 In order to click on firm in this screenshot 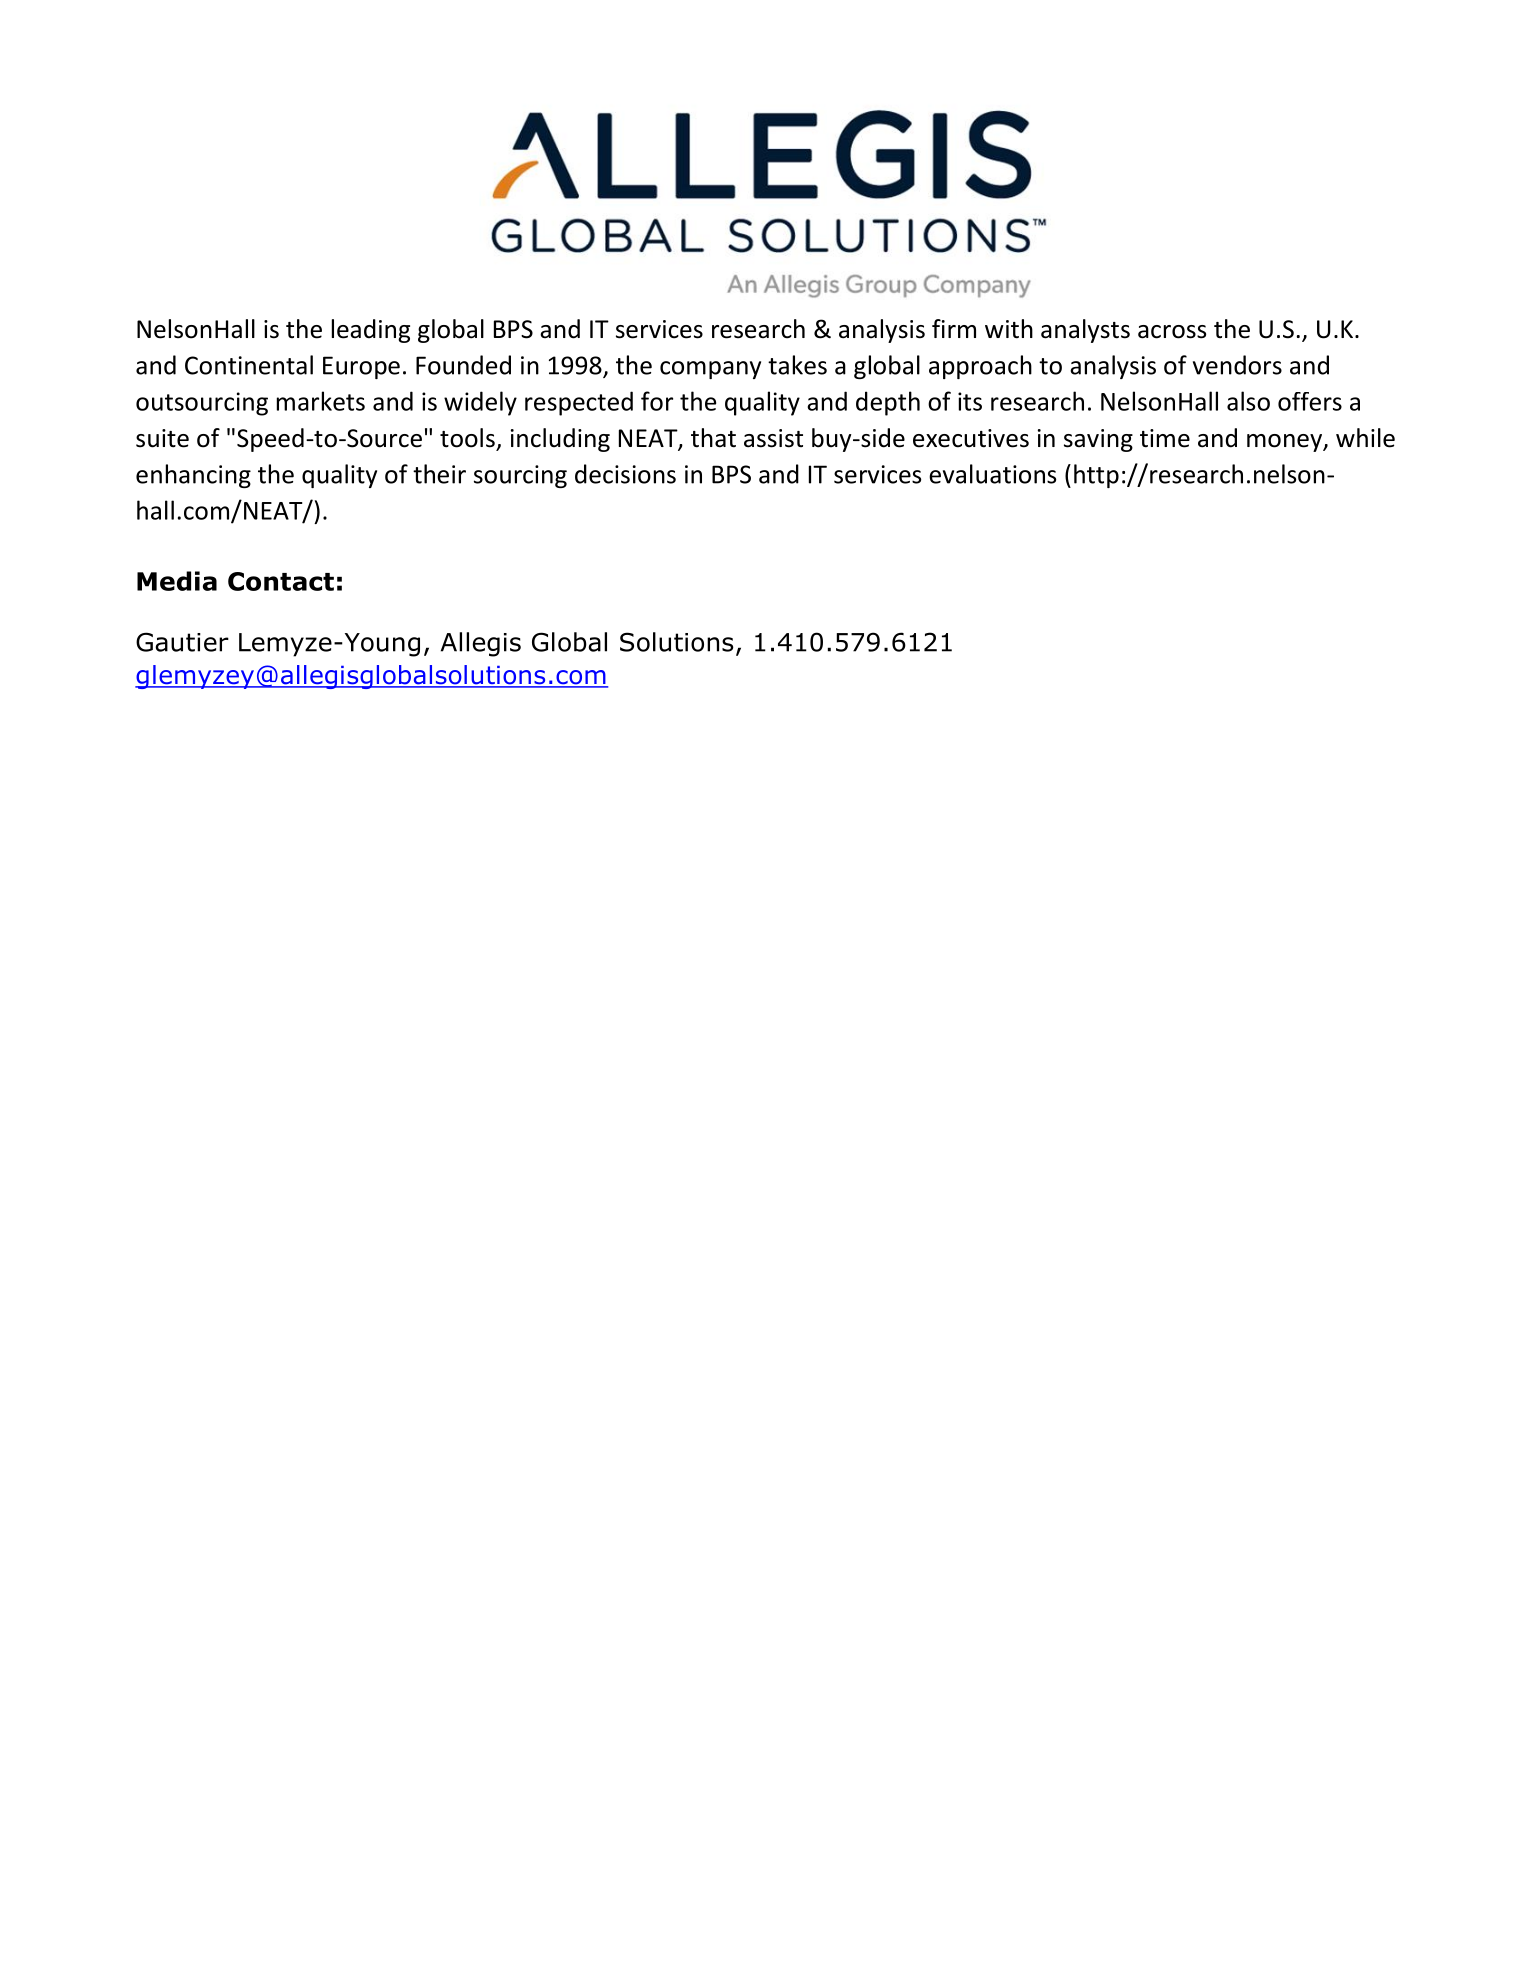, I will do `click(954, 328)`.
